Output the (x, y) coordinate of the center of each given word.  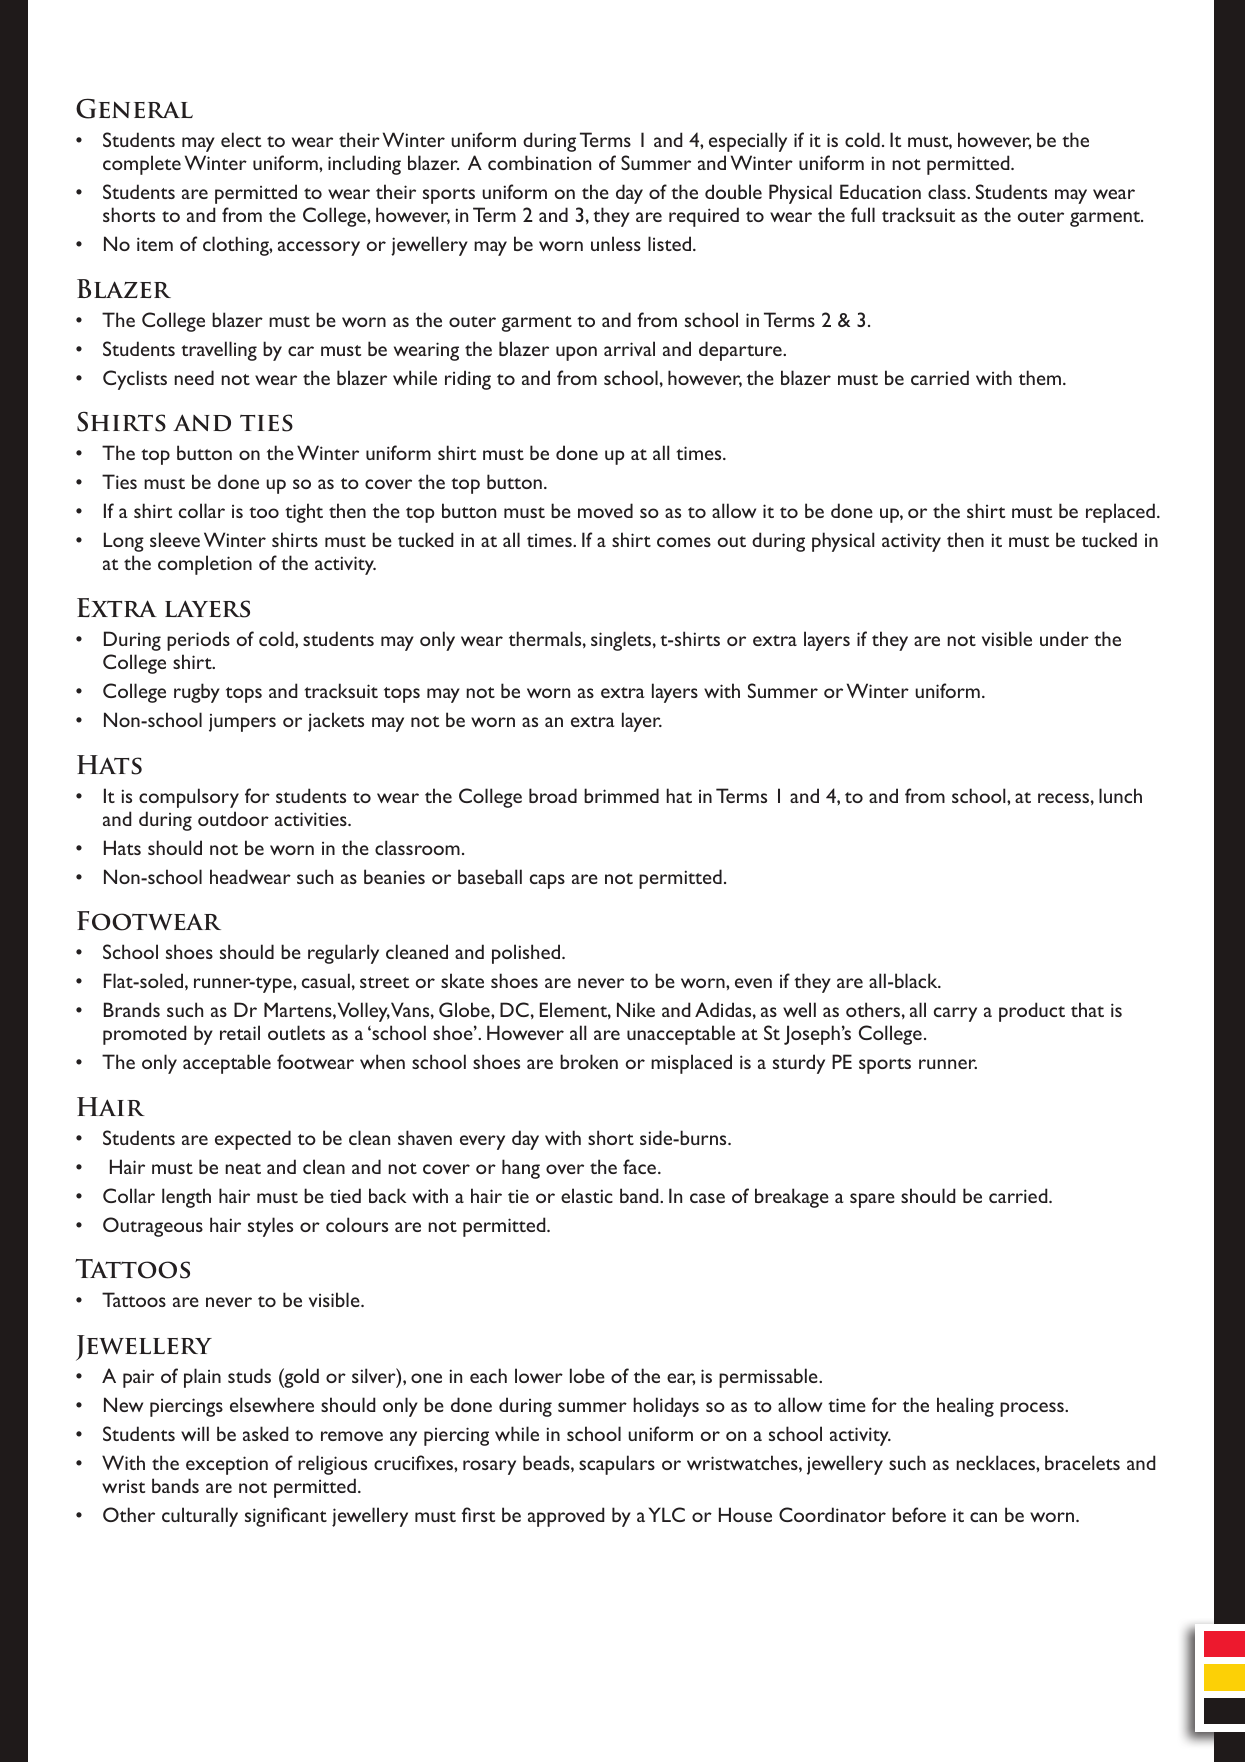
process (1033, 1409)
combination (539, 162)
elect (241, 139)
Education (880, 191)
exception (227, 1465)
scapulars (617, 1465)
